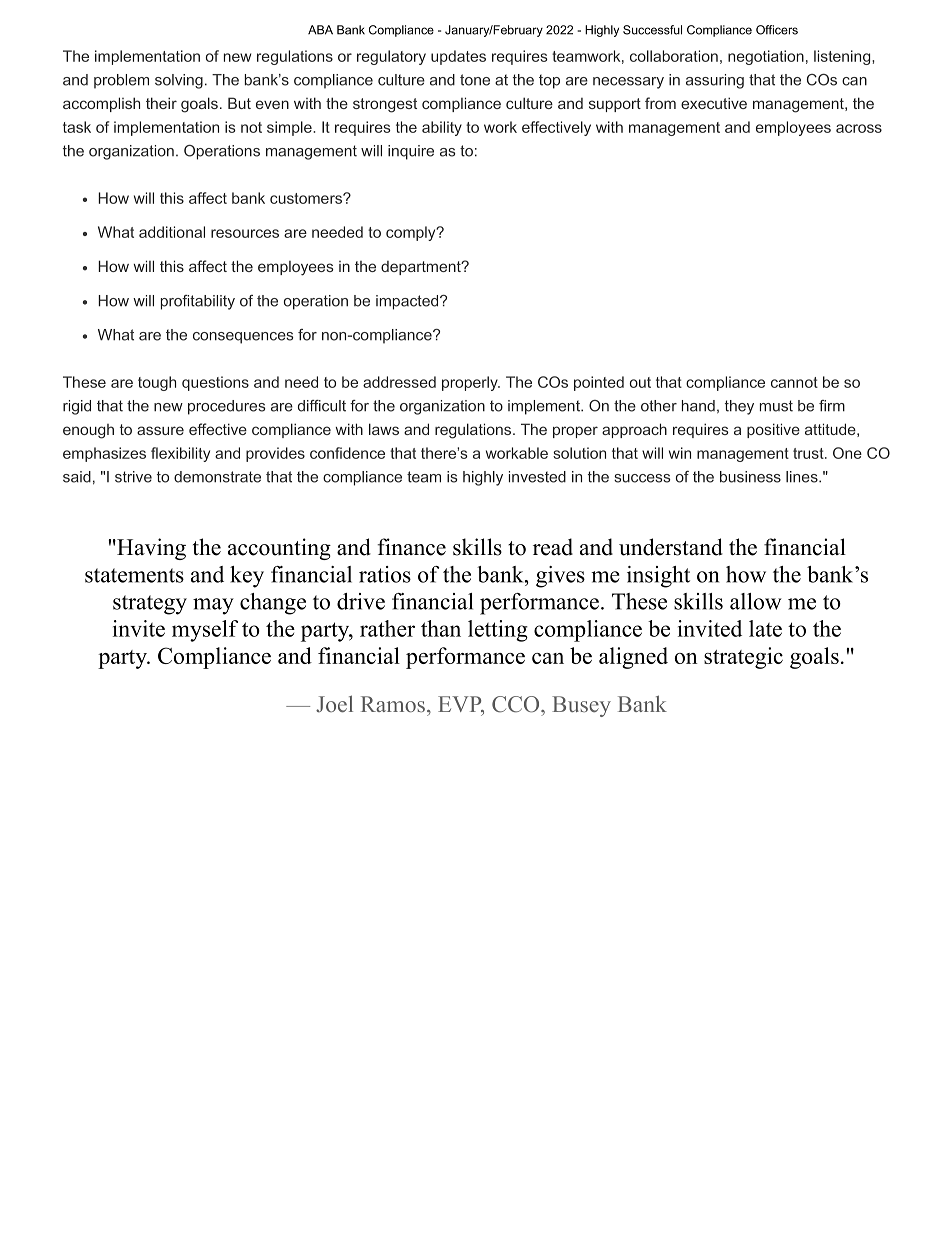 Image resolution: width=952 pixels, height=1233 pixels. Describe the element at coordinates (411, 547) in the screenshot. I see `finance` at that location.
